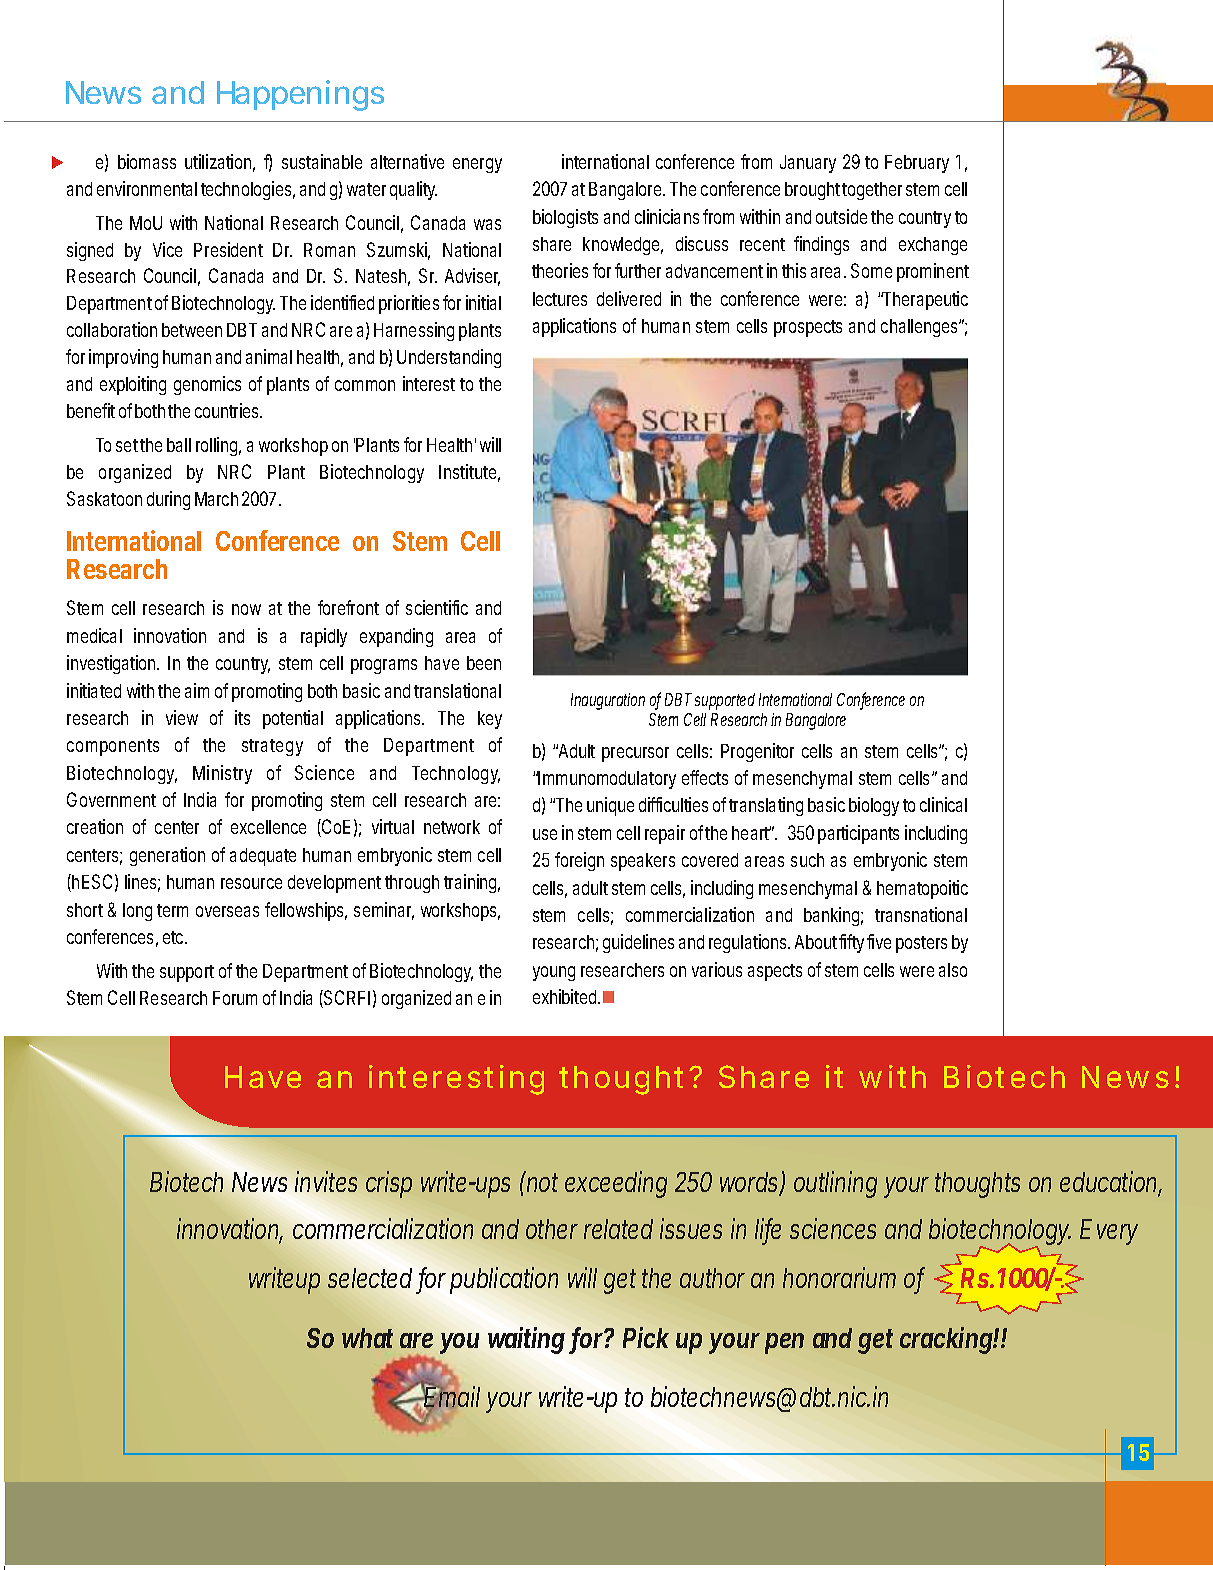 This screenshot has width=1213, height=1570. I want to click on its, so click(242, 717).
